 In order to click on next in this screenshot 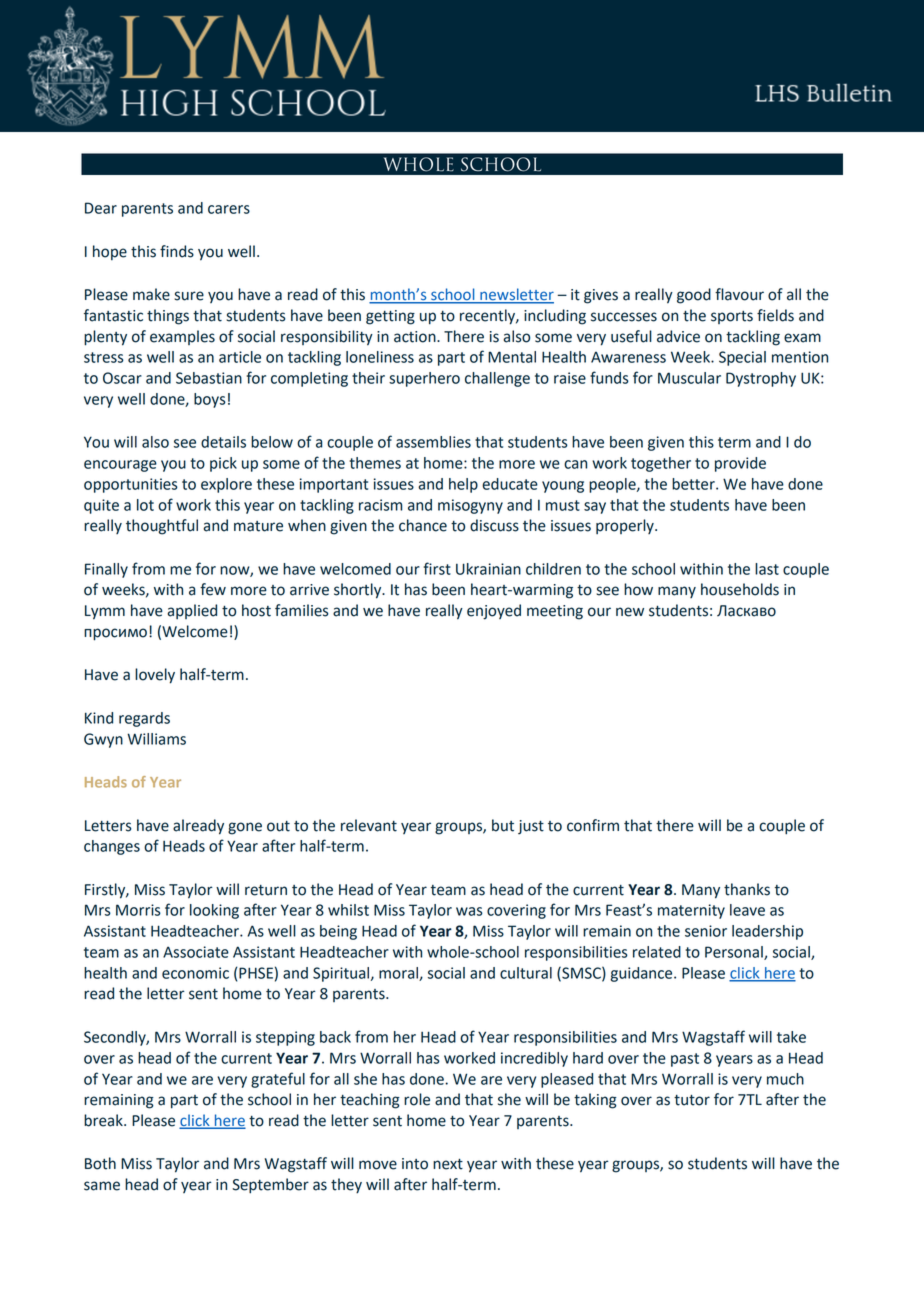, I will do `click(448, 1164)`.
